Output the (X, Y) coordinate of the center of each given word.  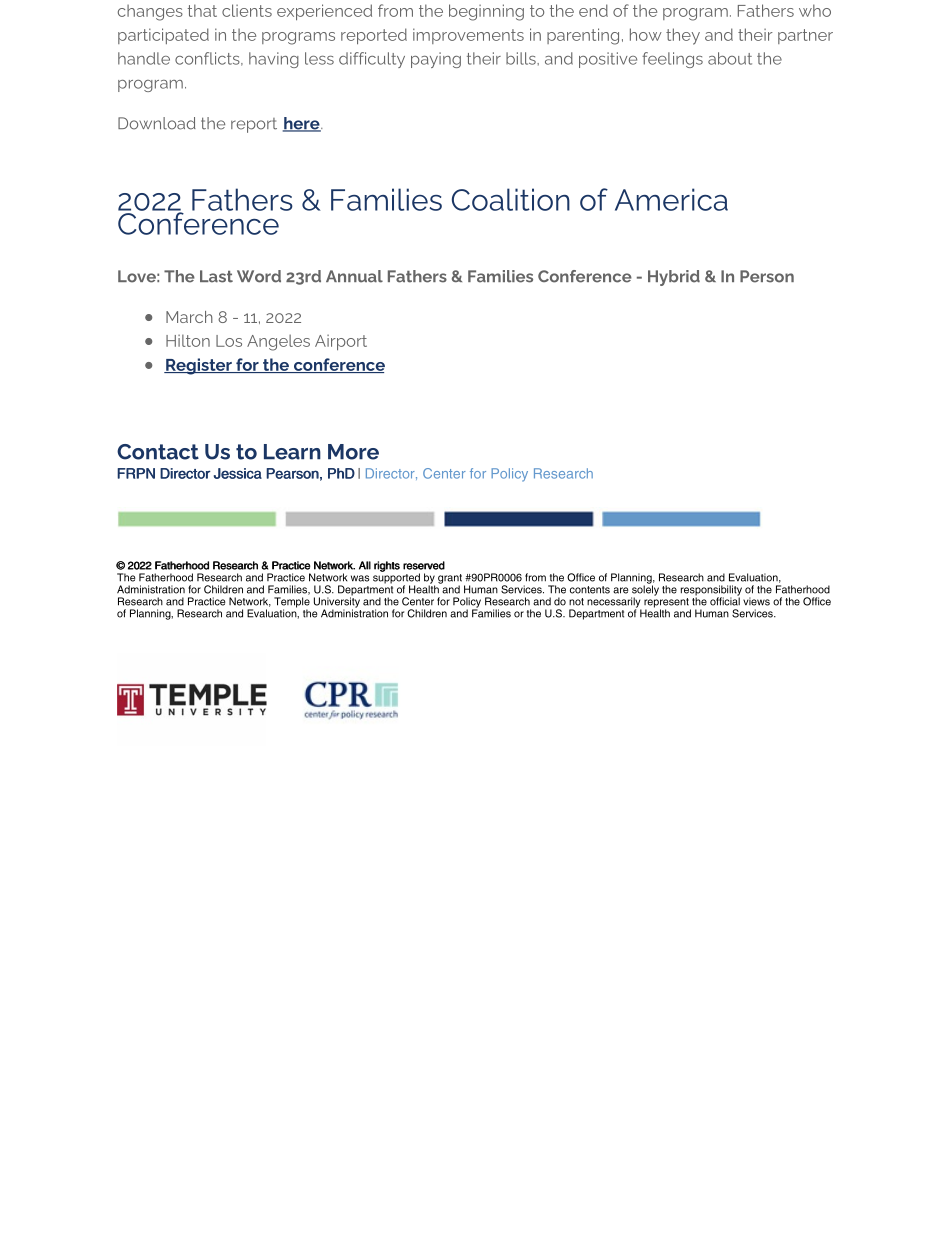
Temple (292, 603)
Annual (354, 276)
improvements (468, 36)
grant (450, 580)
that (202, 10)
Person (767, 276)
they (683, 36)
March (189, 317)
